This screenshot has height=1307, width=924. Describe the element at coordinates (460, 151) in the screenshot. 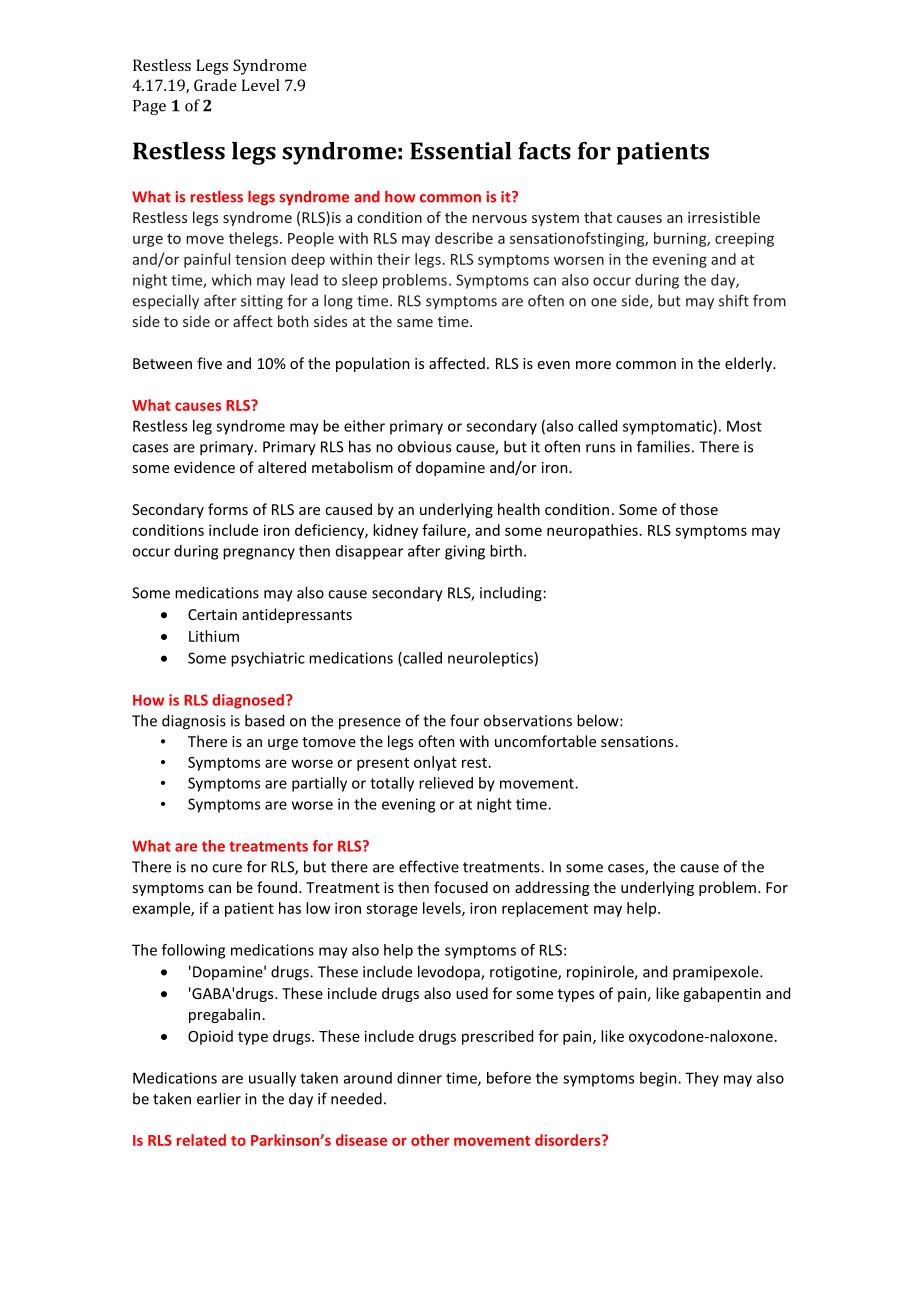

I see `Essential` at that location.
